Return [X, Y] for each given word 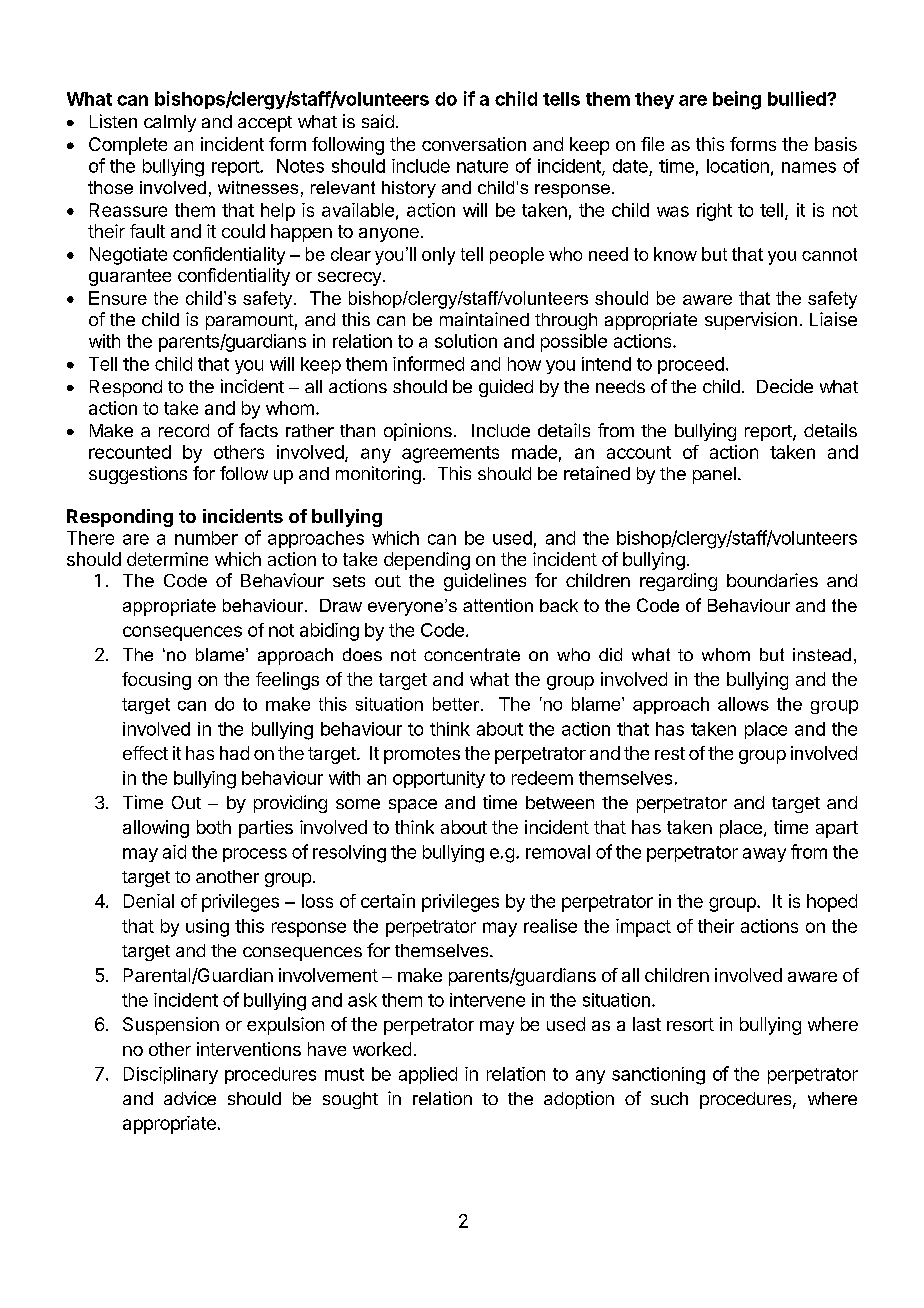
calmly [170, 123]
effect [145, 753]
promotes [422, 755]
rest [670, 753]
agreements [450, 454]
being [737, 100]
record [184, 430]
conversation [474, 144]
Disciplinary [171, 1075]
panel [714, 475]
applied [428, 1075]
